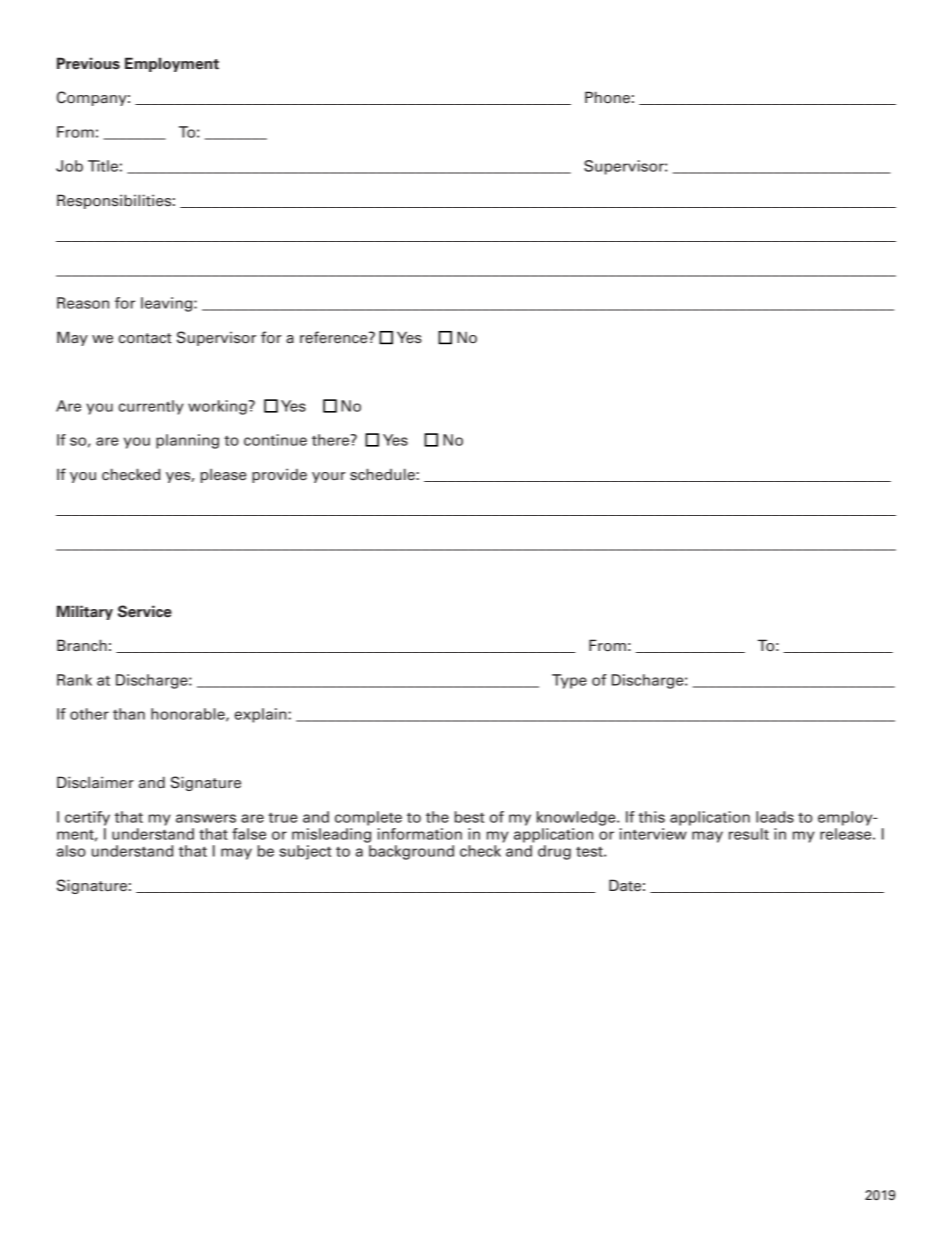 This screenshot has width=952, height=1233. I want to click on Phone, so click(607, 97).
